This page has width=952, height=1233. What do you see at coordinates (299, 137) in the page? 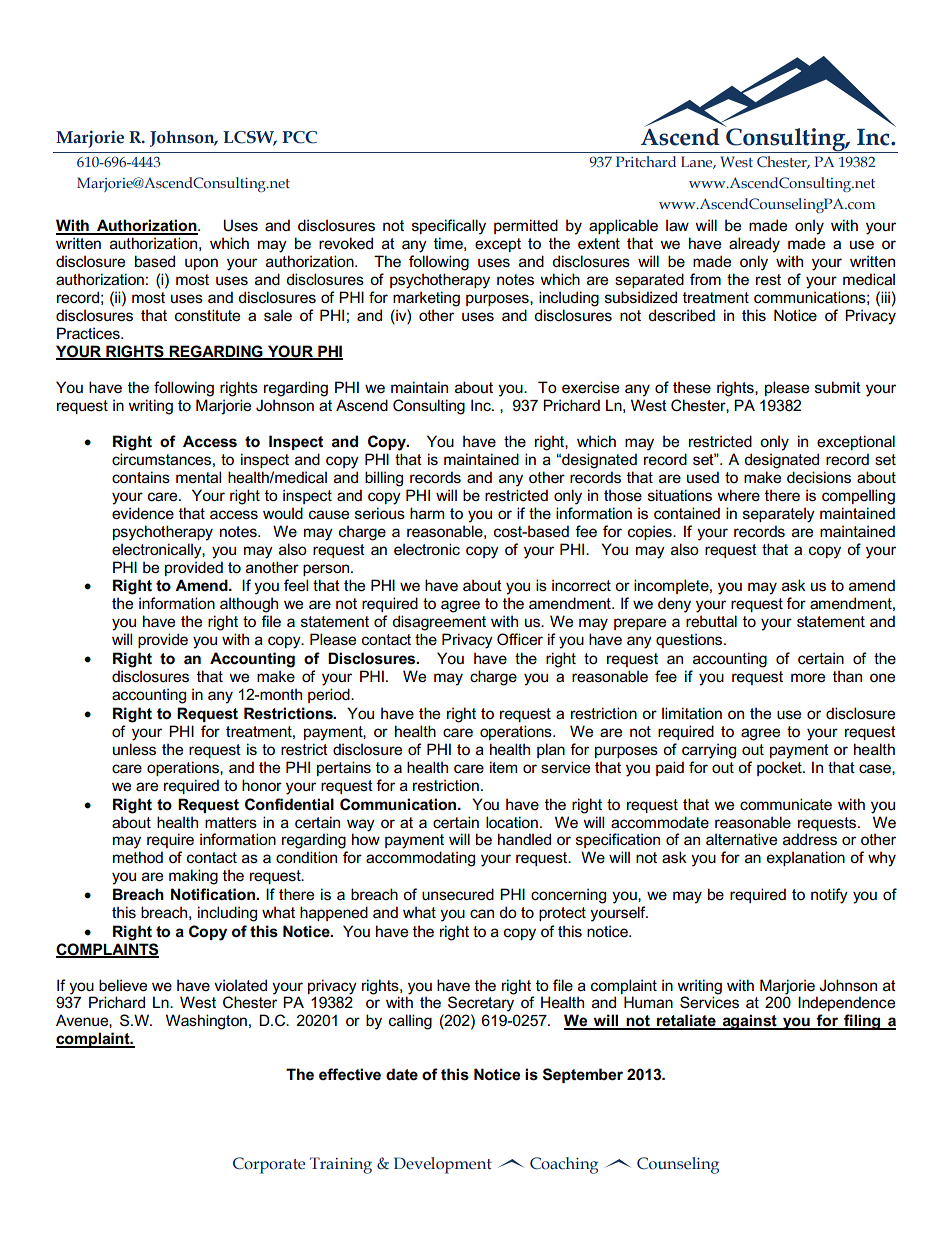
I see `PCC` at bounding box center [299, 137].
